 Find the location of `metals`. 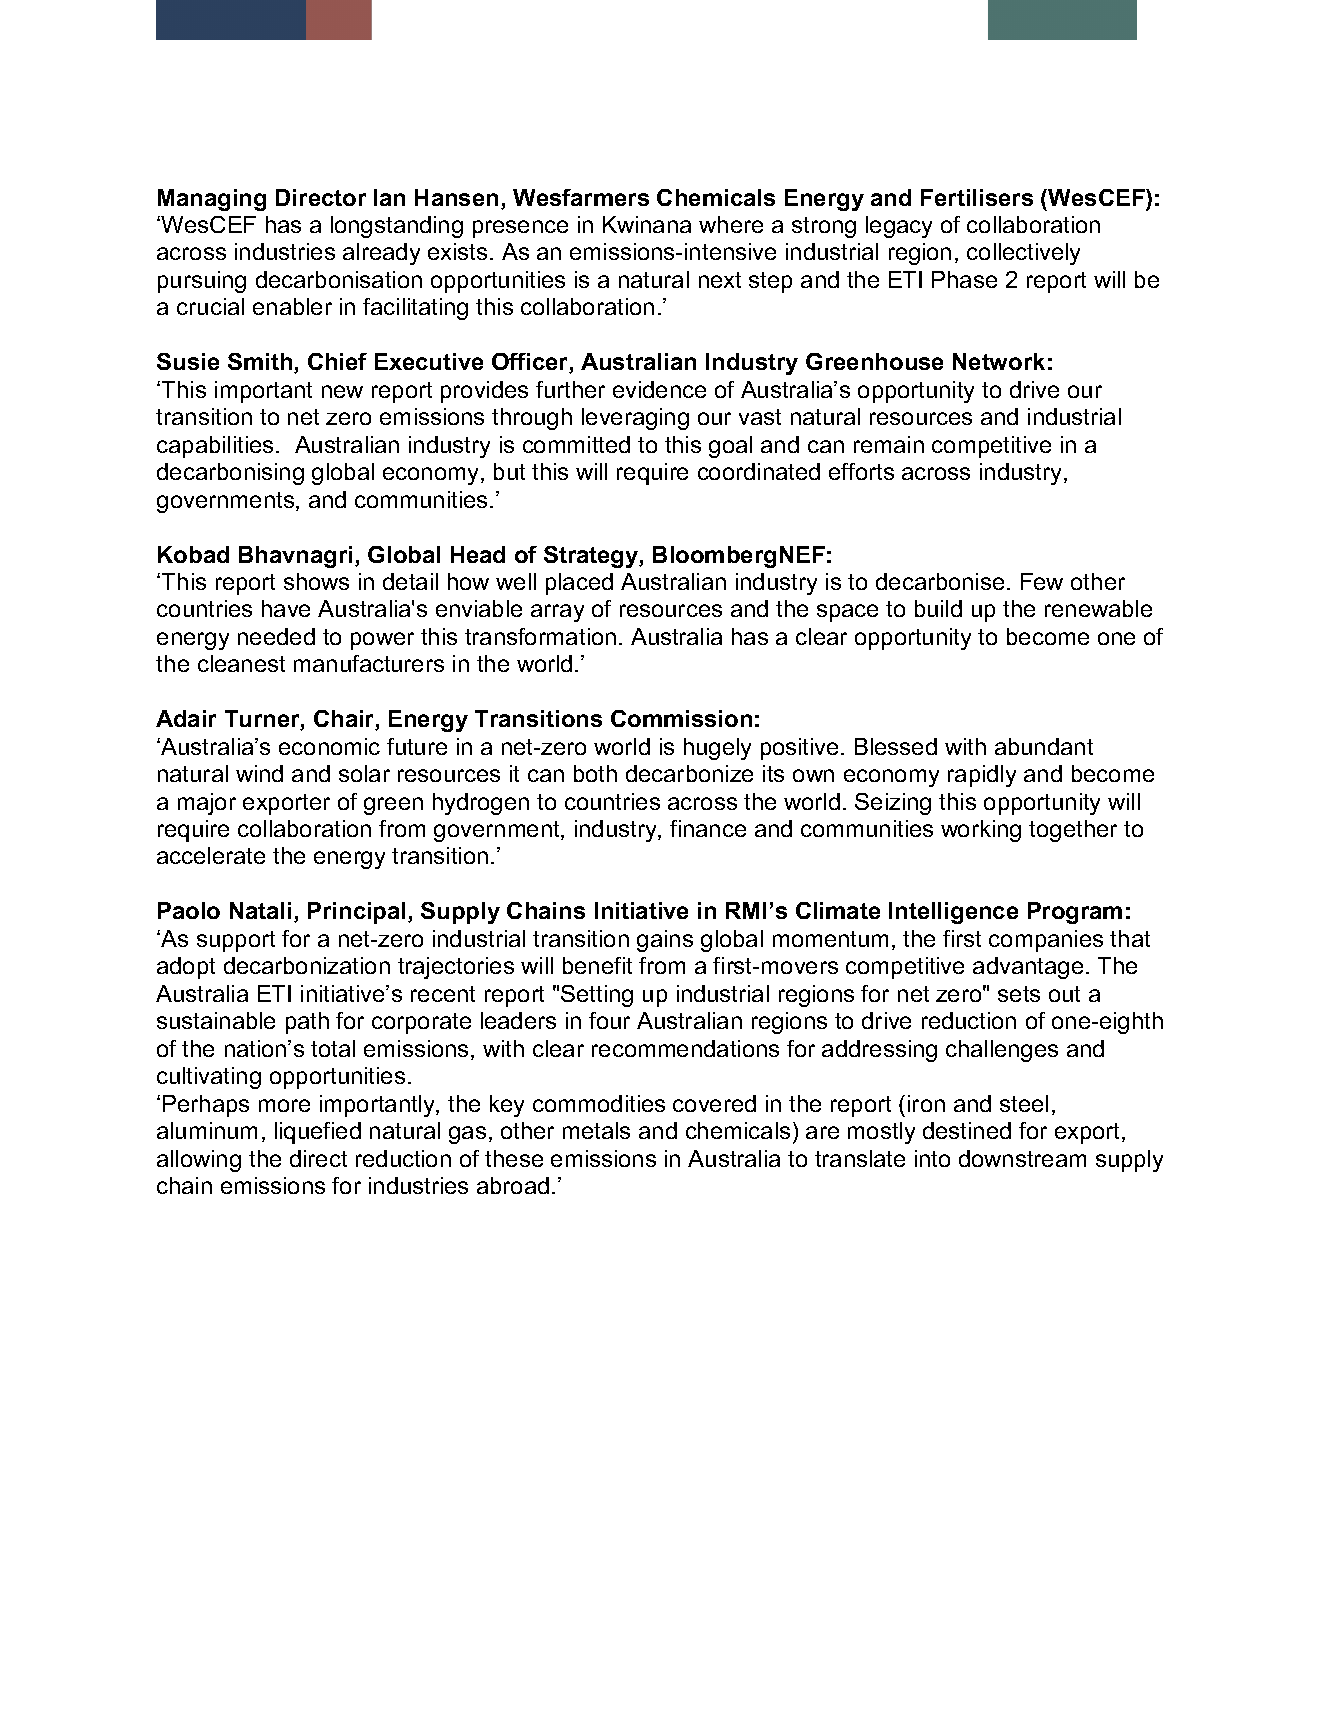

metals is located at coordinates (596, 1130).
